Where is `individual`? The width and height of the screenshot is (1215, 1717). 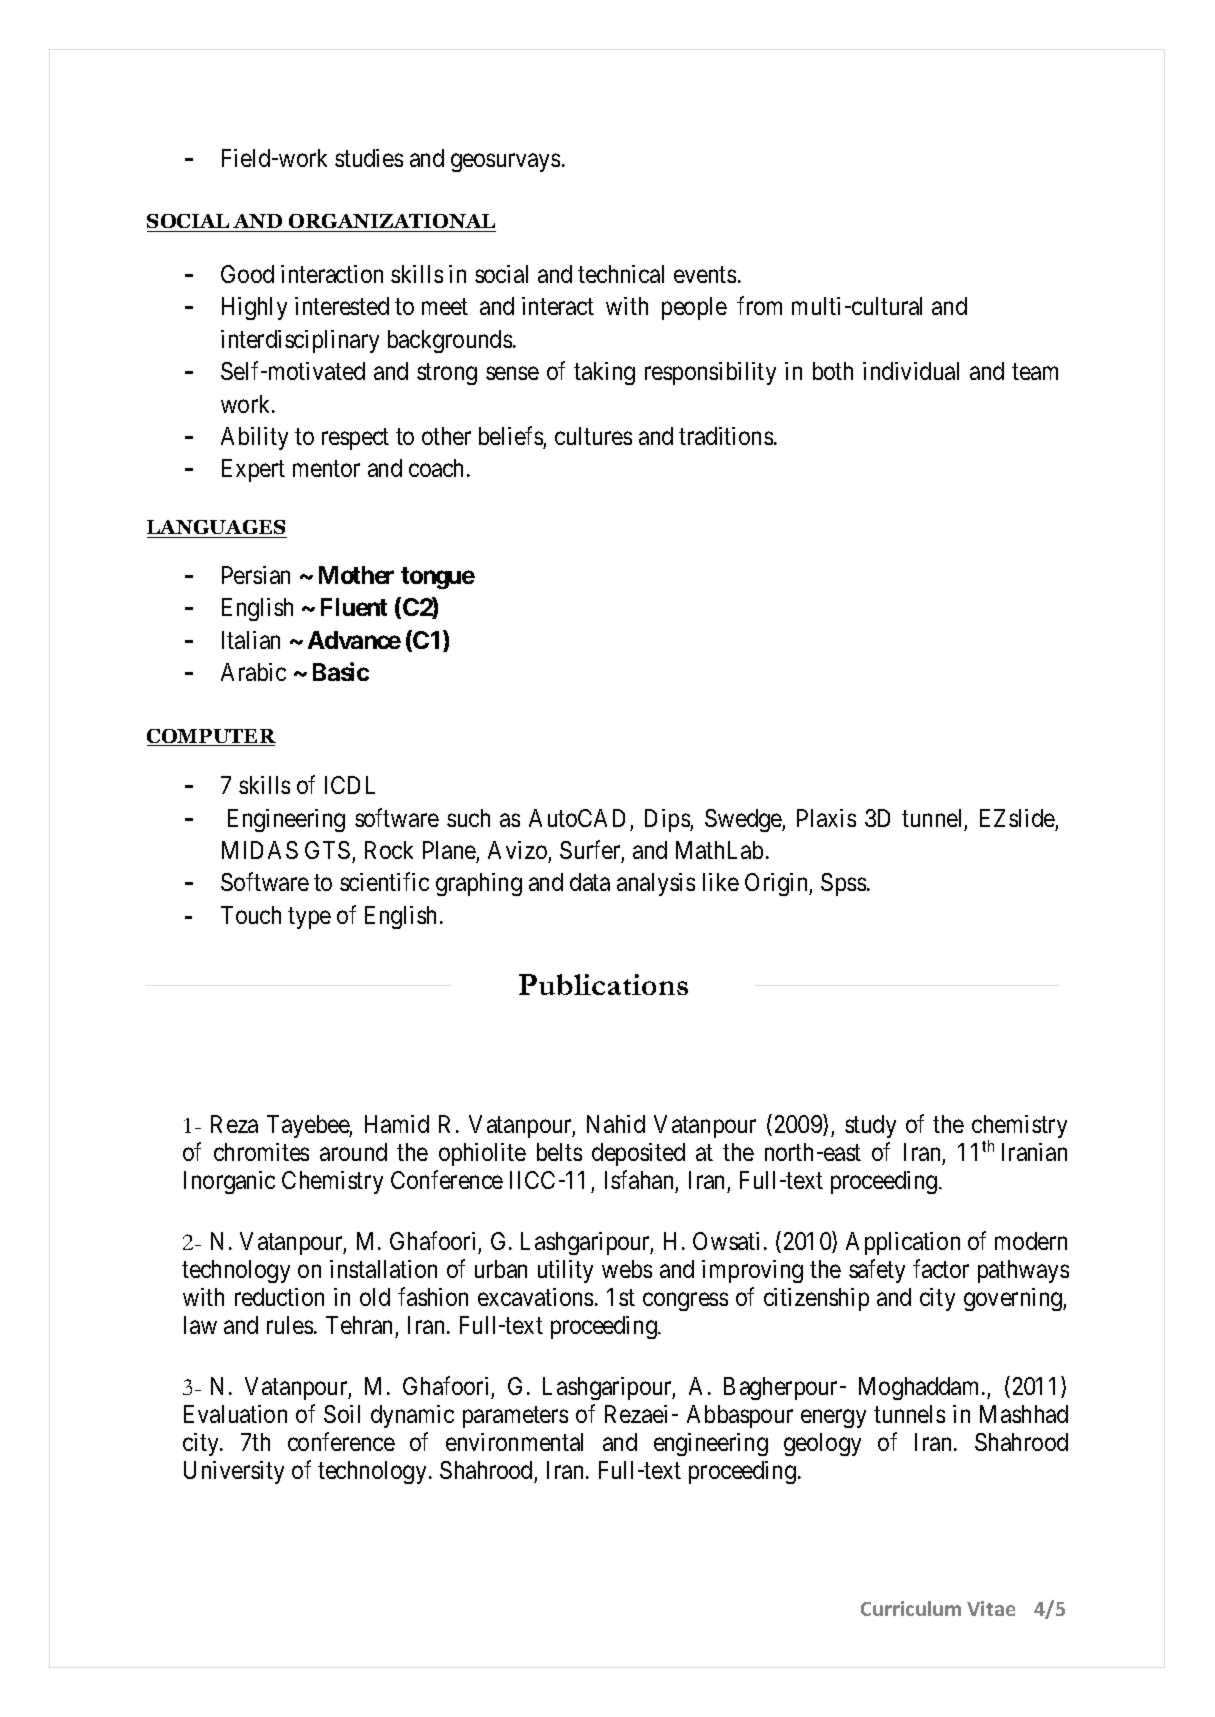 individual is located at coordinates (911, 371).
